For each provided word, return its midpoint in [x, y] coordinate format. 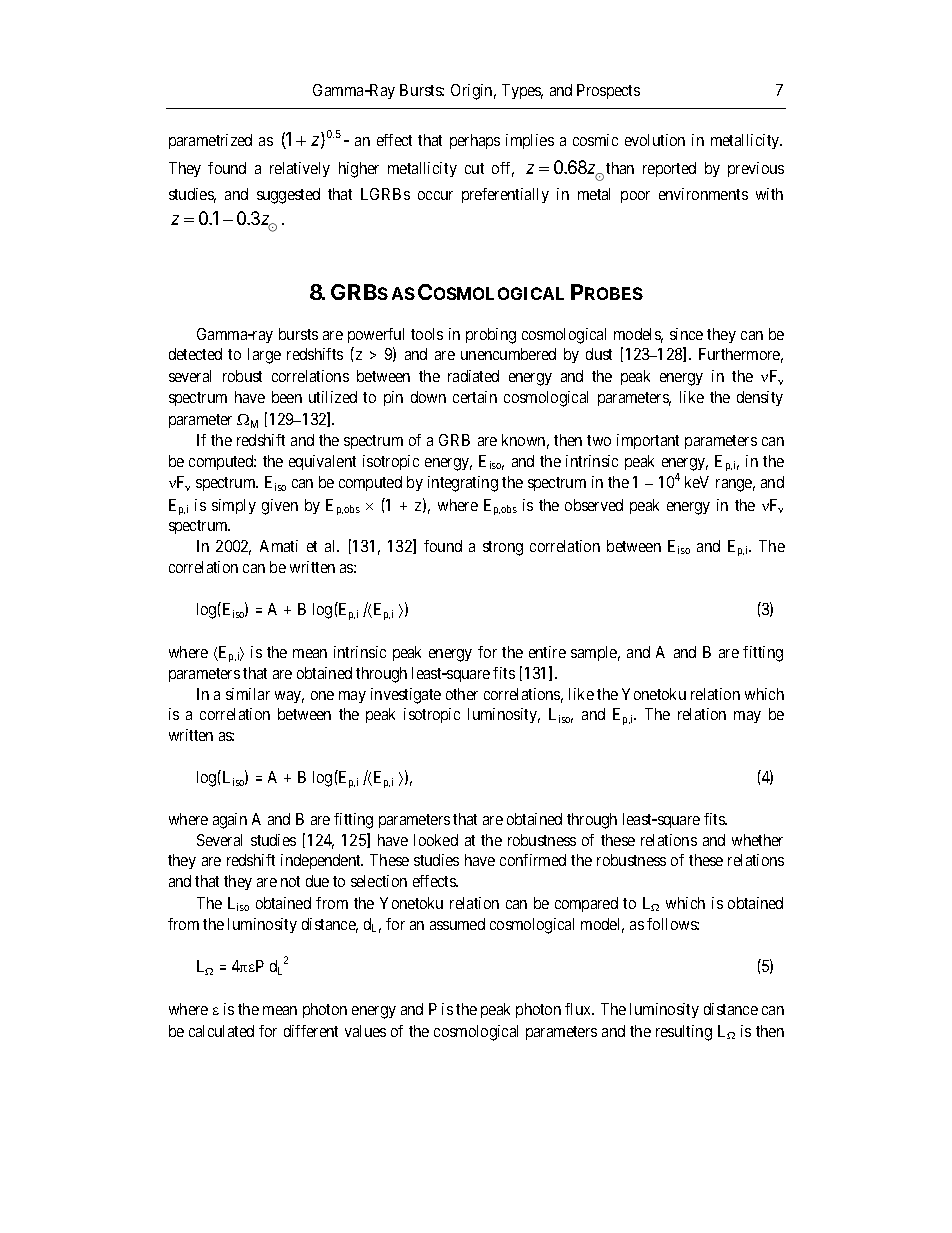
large [264, 356]
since [686, 334]
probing [491, 336]
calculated [221, 1031]
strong [503, 548]
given [280, 507]
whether [757, 840]
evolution [655, 140]
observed [594, 505]
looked [436, 840]
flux [579, 1009]
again [230, 821]
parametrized [210, 141]
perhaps [475, 141]
